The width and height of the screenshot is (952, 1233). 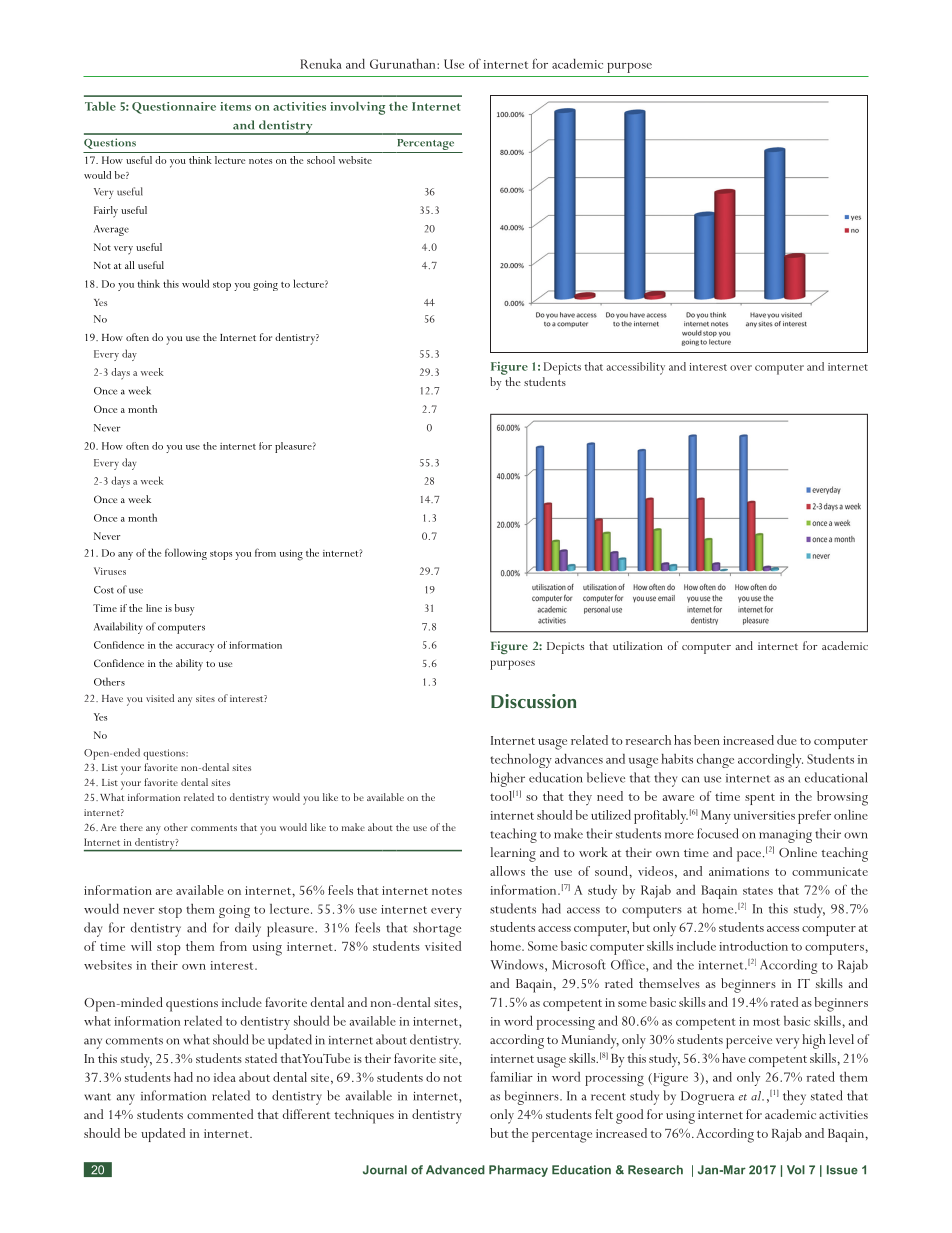 I want to click on technology, so click(x=521, y=760).
